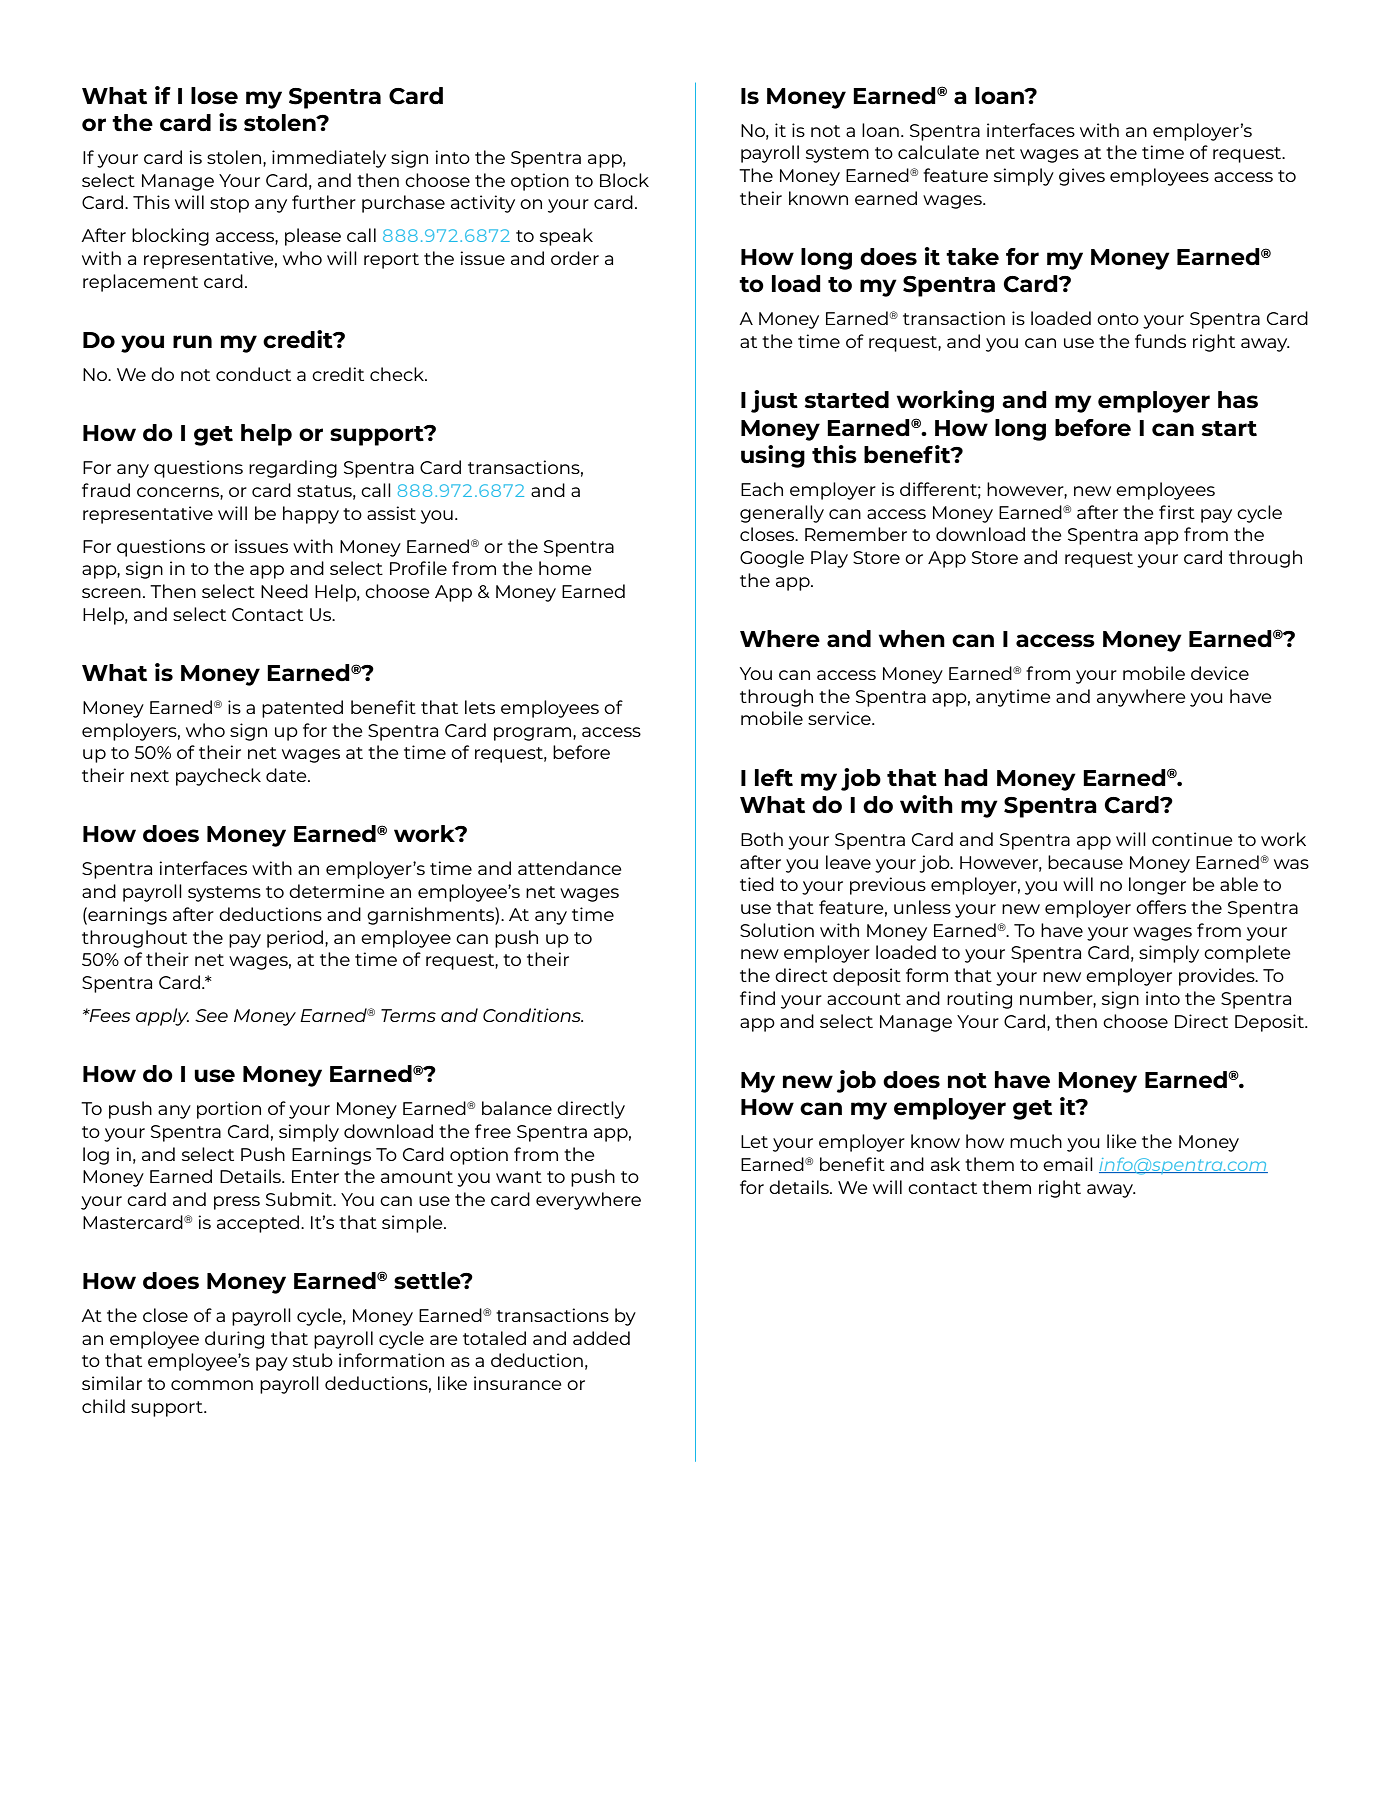  Describe the element at coordinates (1082, 177) in the screenshot. I see `gives` at that location.
